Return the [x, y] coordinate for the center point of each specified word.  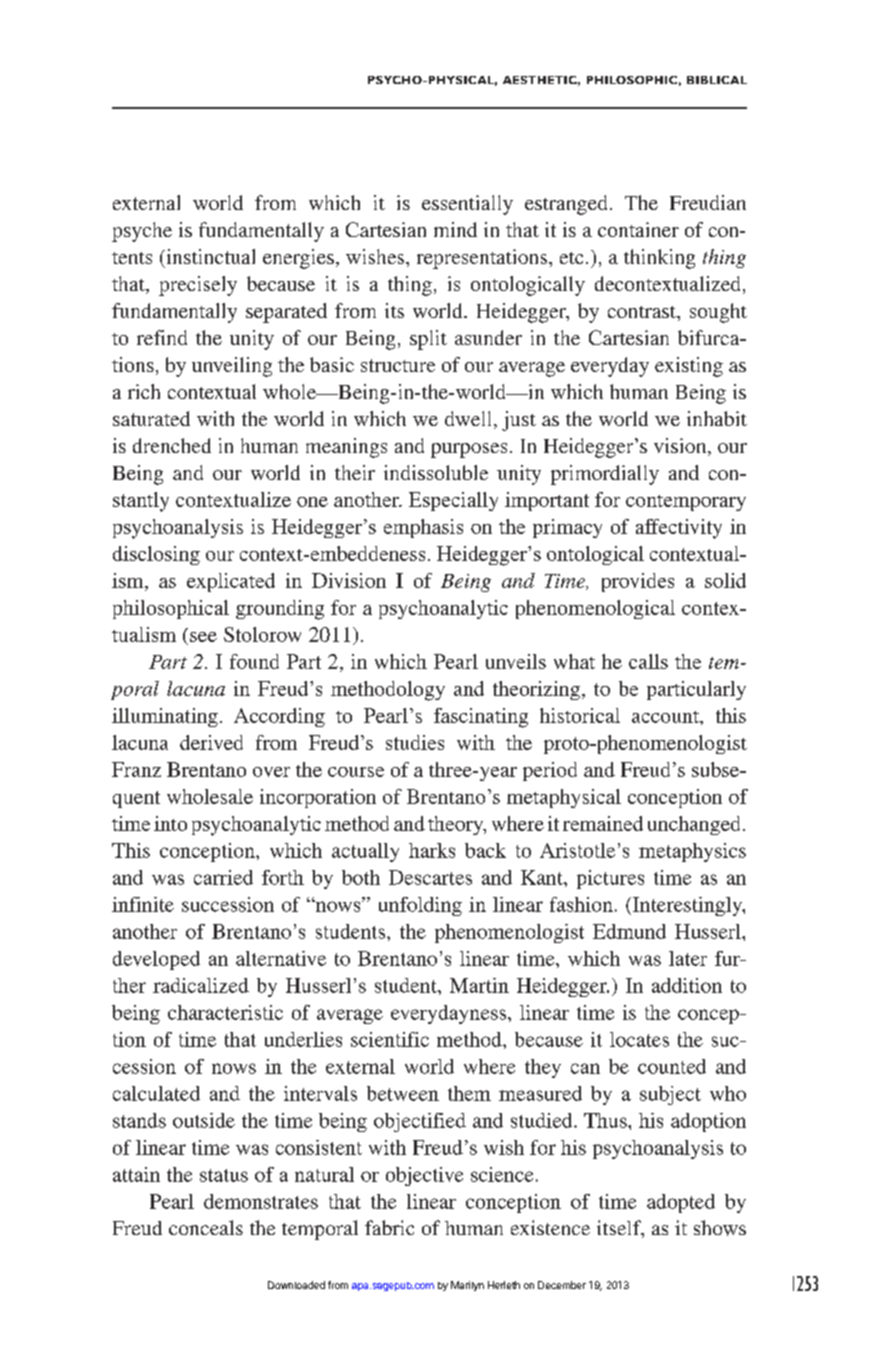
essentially [467, 205]
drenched [172, 445]
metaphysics [692, 852]
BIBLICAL [717, 80]
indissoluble [436, 472]
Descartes [430, 877]
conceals [206, 1227]
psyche [142, 232]
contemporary [686, 503]
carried [223, 877]
